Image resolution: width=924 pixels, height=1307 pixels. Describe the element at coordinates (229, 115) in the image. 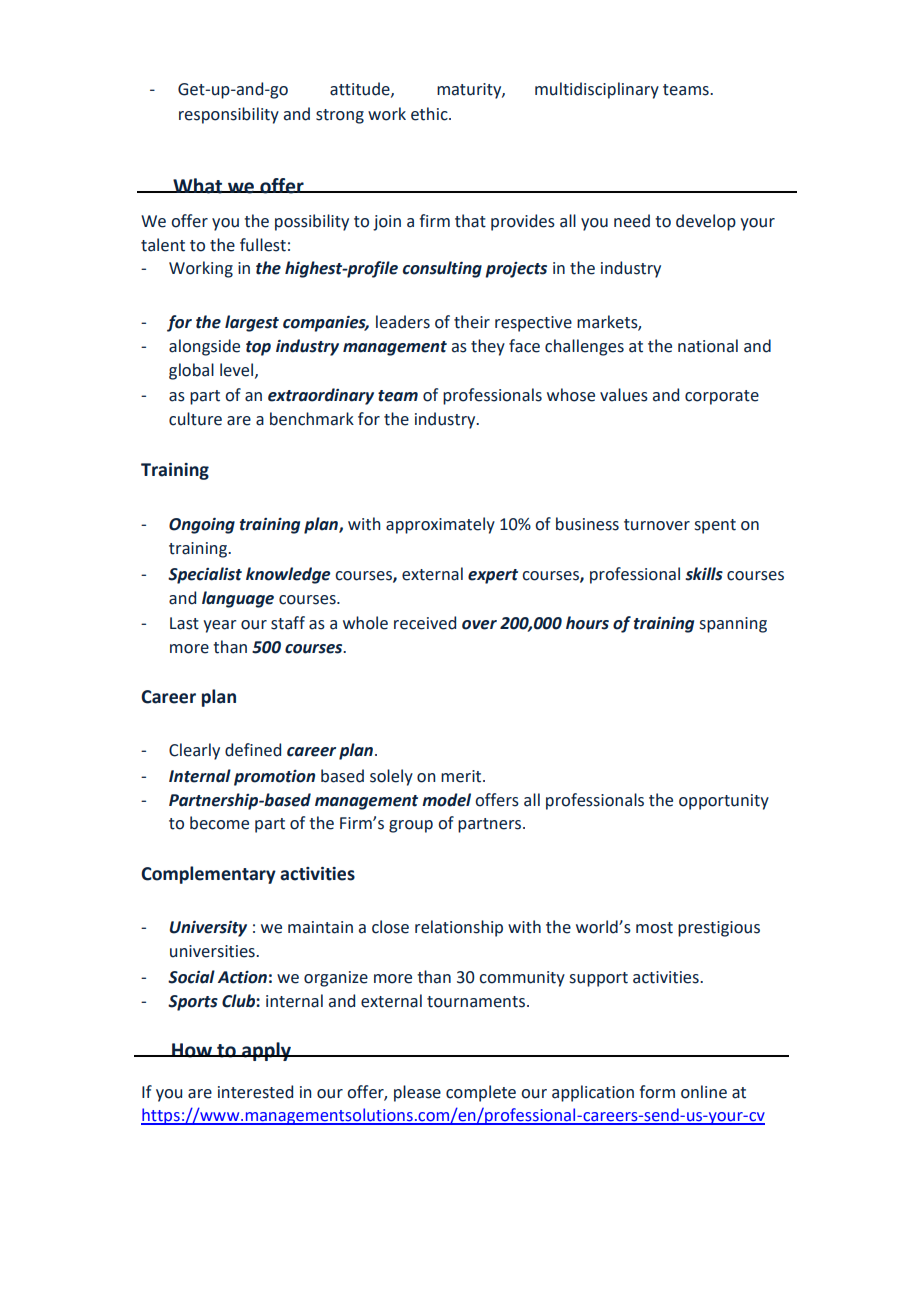

I see `responsibility` at that location.
